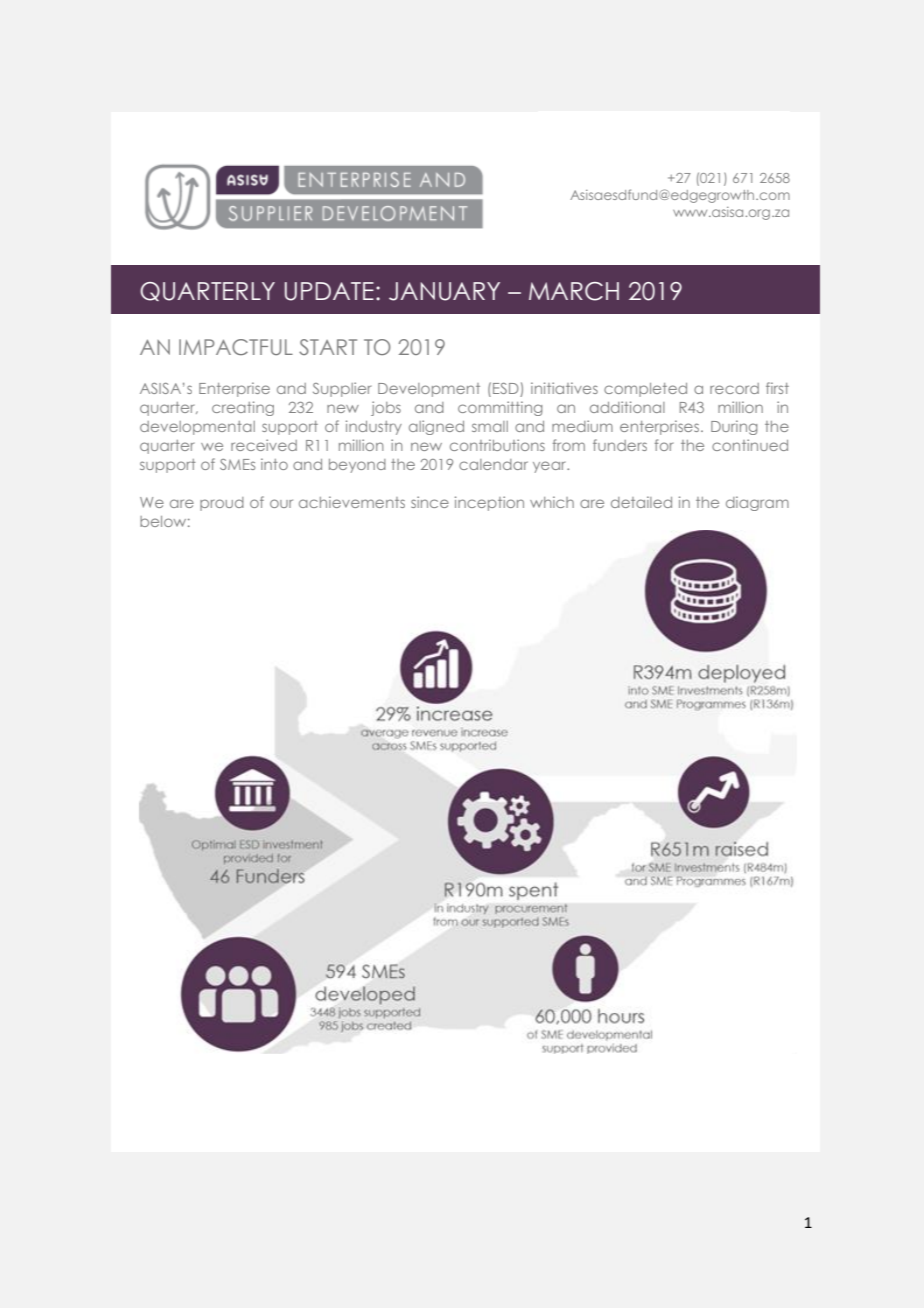 This image has width=924, height=1308. Describe the element at coordinates (574, 291) in the image. I see `MARCH` at that location.
